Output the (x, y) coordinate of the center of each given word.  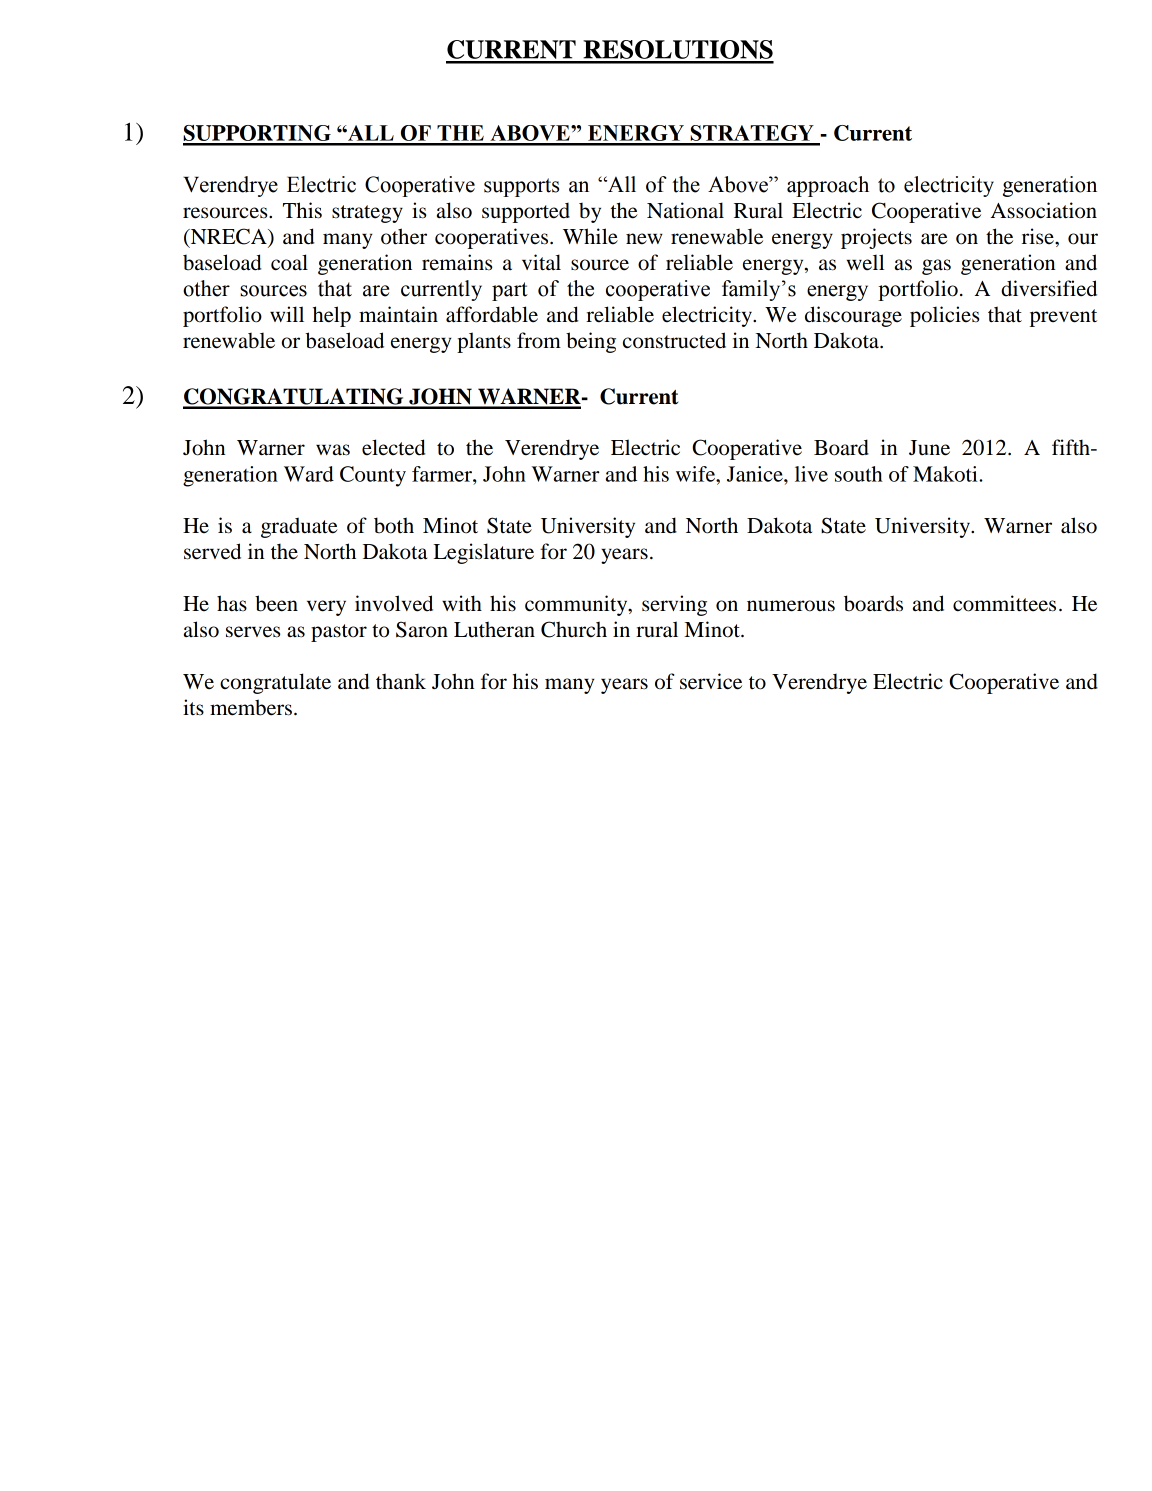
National (685, 210)
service (711, 681)
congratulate (275, 683)
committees (1004, 603)
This (302, 210)
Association (1044, 210)
